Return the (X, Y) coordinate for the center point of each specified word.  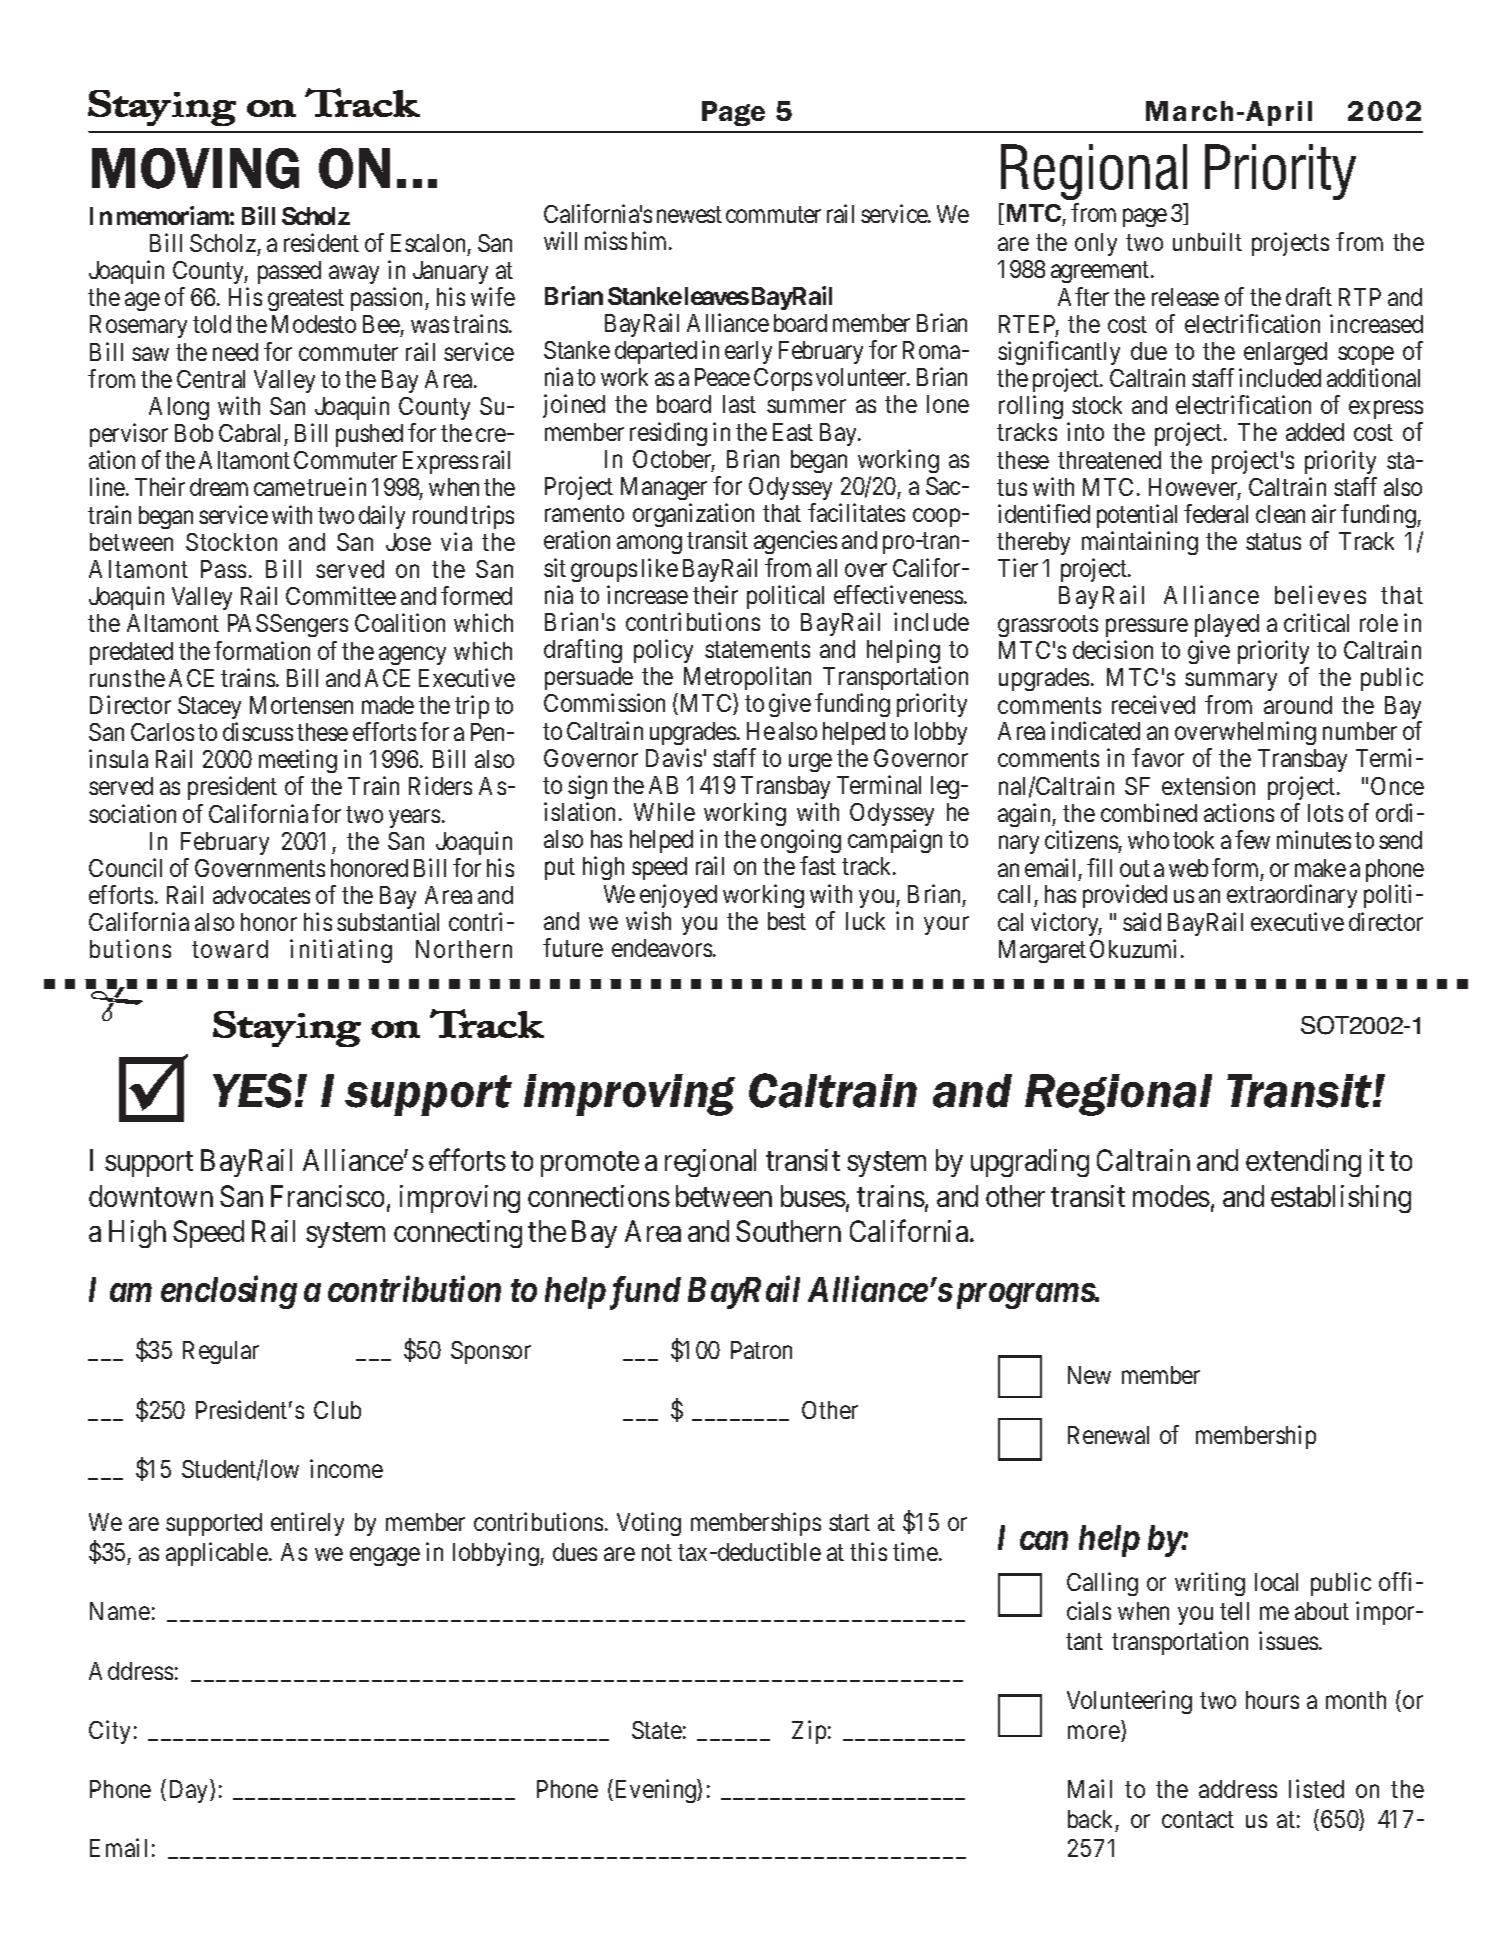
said (1142, 921)
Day (190, 1791)
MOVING (195, 168)
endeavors (662, 948)
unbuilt (1207, 241)
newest (689, 215)
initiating (341, 951)
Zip (809, 1732)
